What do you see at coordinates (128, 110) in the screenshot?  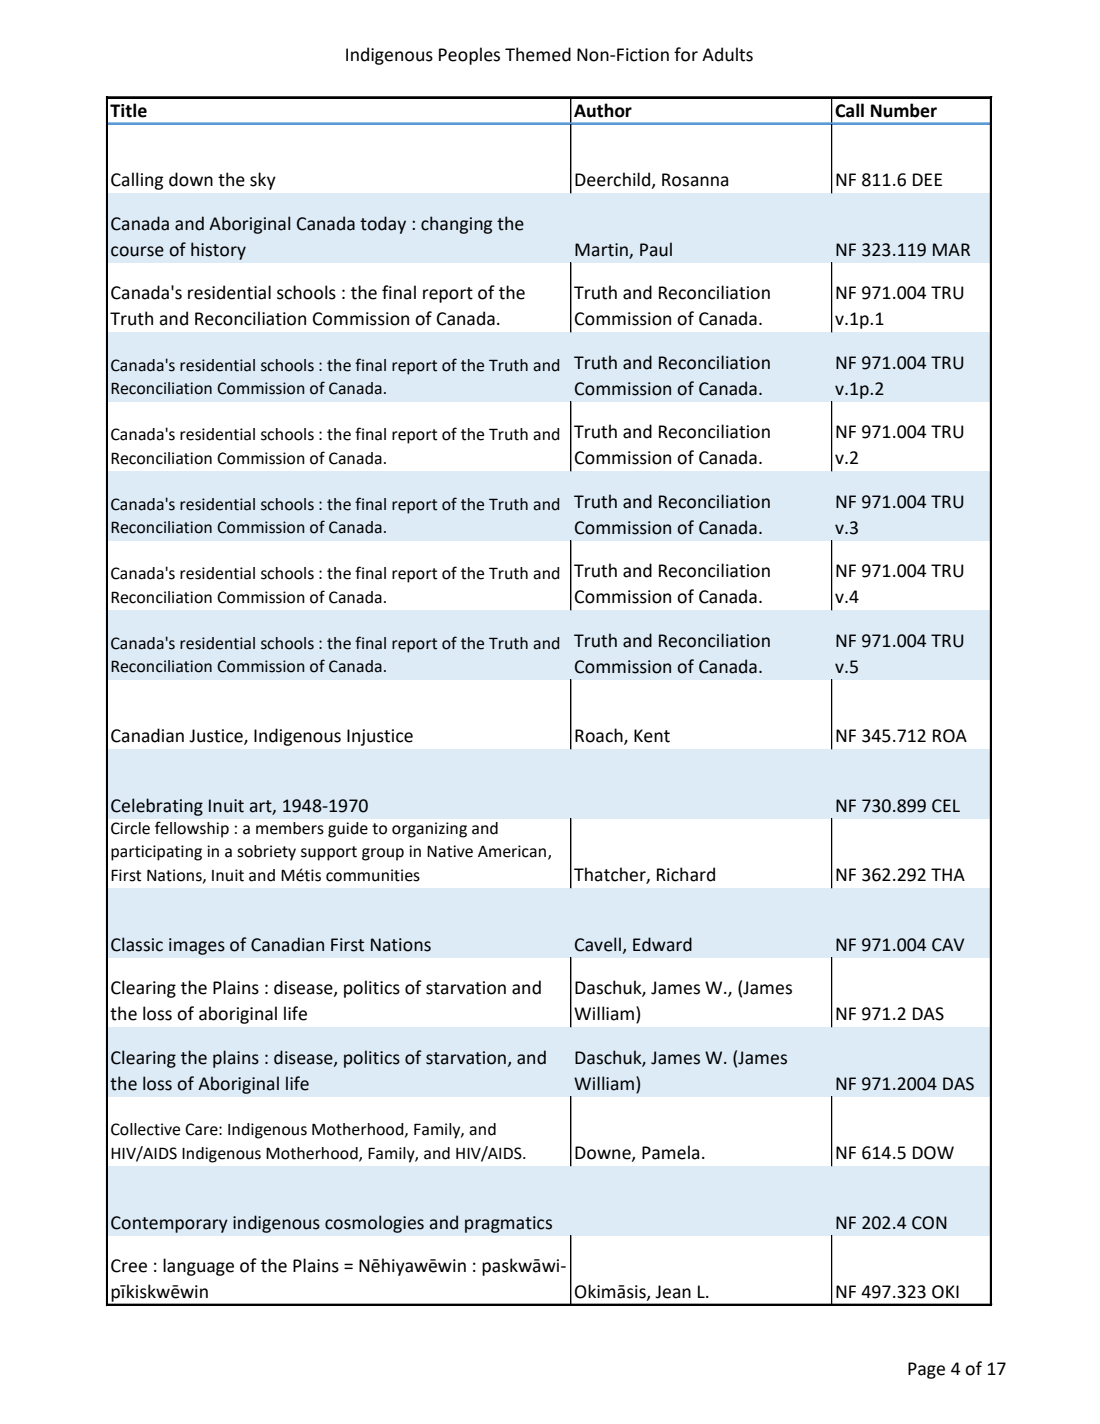 I see `Title` at bounding box center [128, 110].
